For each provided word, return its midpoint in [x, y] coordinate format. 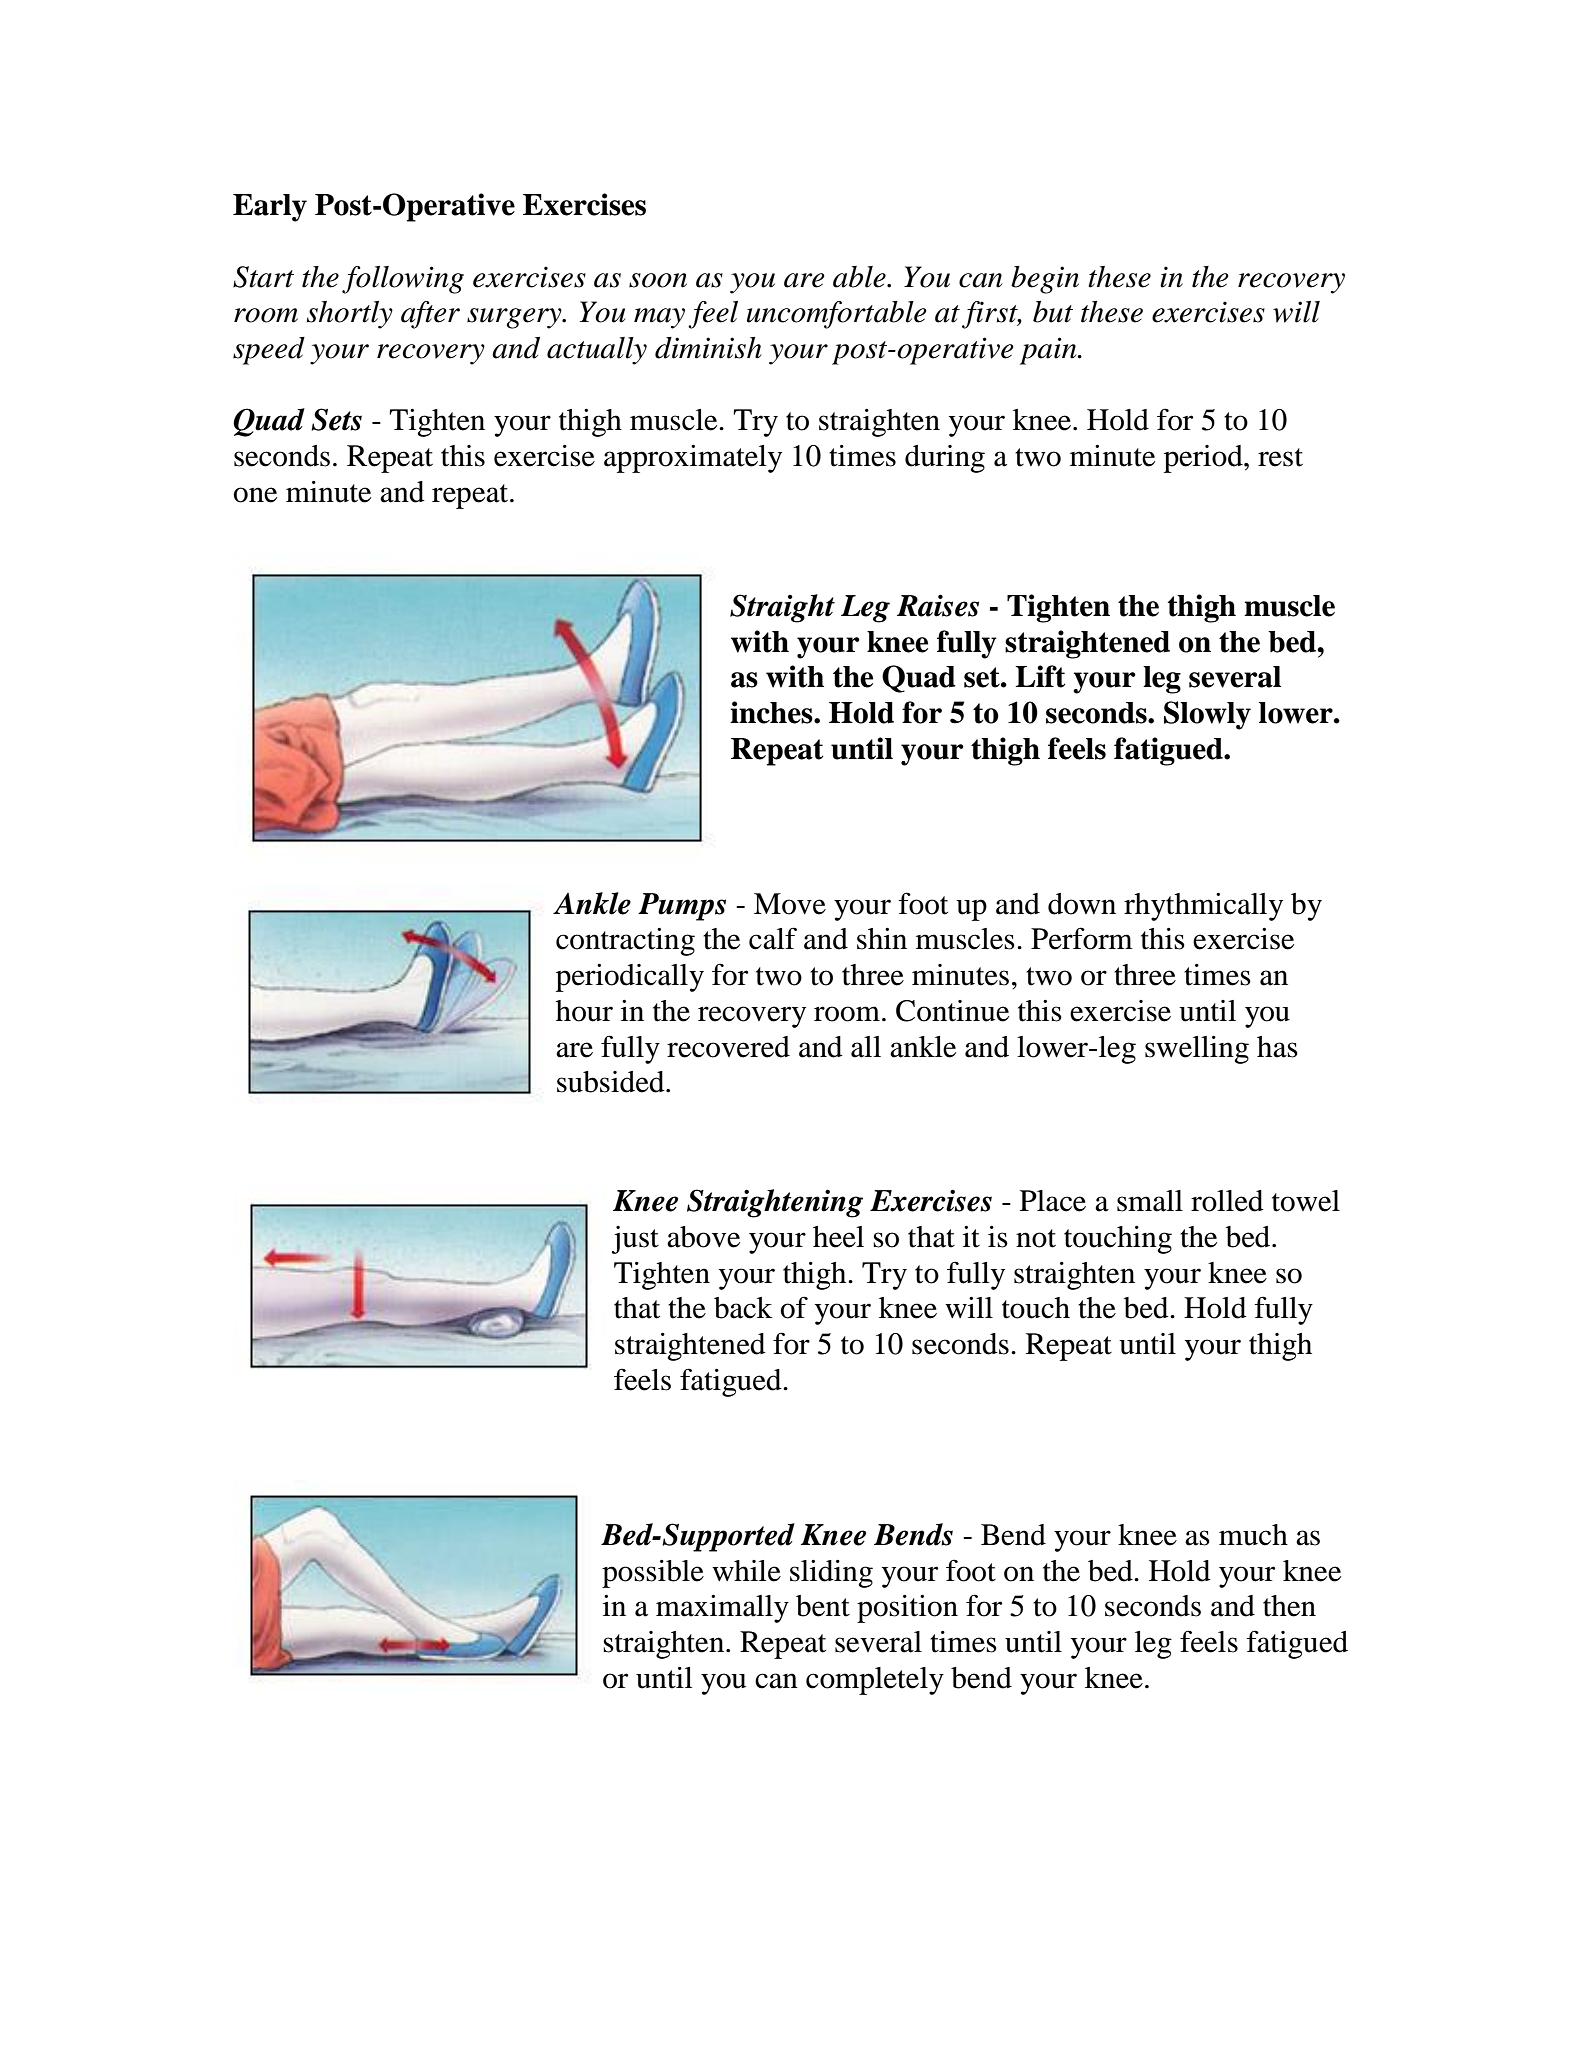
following [403, 280]
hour [584, 1011]
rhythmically [1203, 907]
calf [773, 938]
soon [658, 280]
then [1289, 1606]
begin [1045, 280]
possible [653, 1574]
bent [823, 1606]
